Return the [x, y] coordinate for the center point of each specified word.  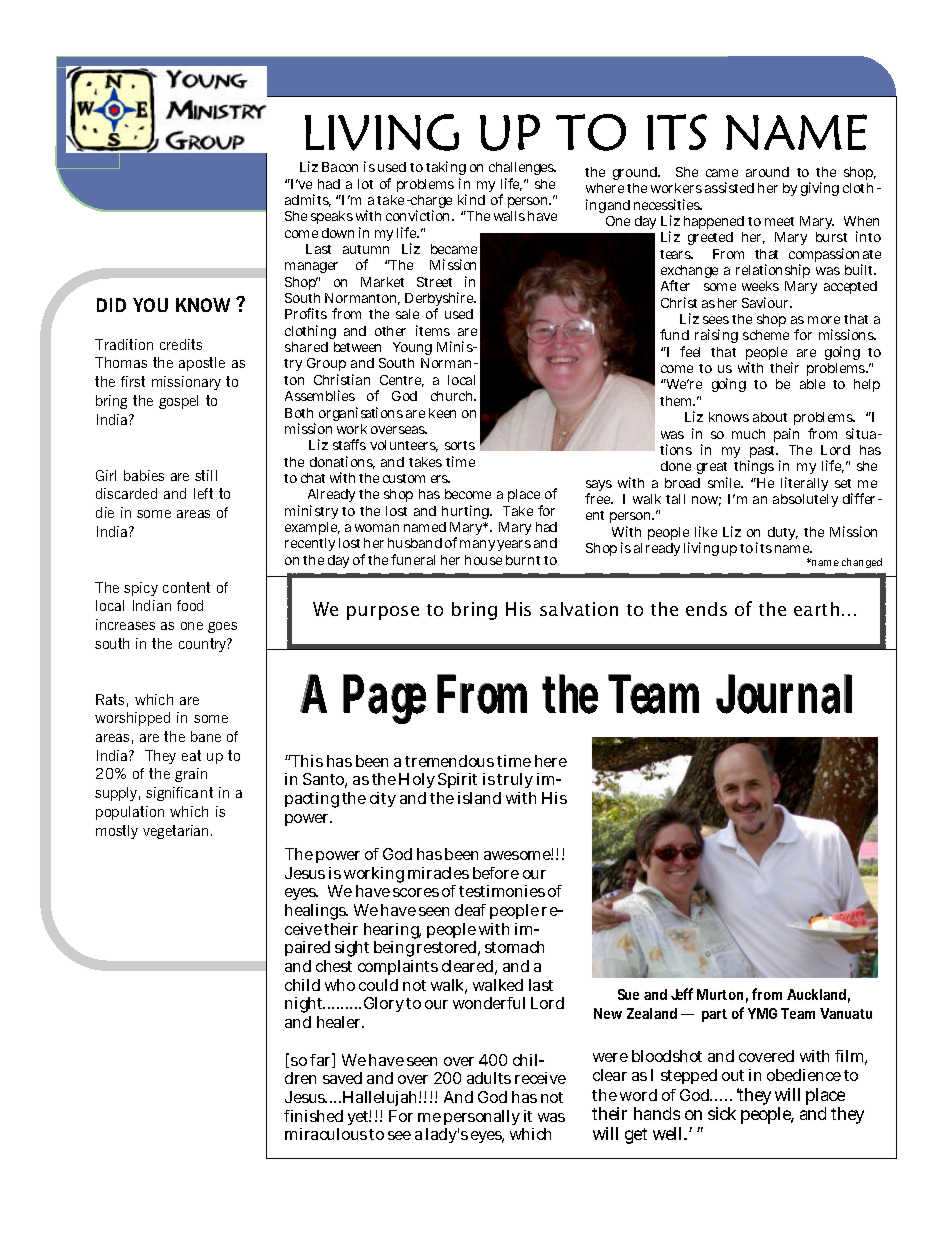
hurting [467, 512]
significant [179, 794]
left [203, 493]
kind [471, 199]
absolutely [805, 500]
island [479, 798]
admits [308, 200]
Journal [784, 694]
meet [779, 221]
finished [313, 1116]
